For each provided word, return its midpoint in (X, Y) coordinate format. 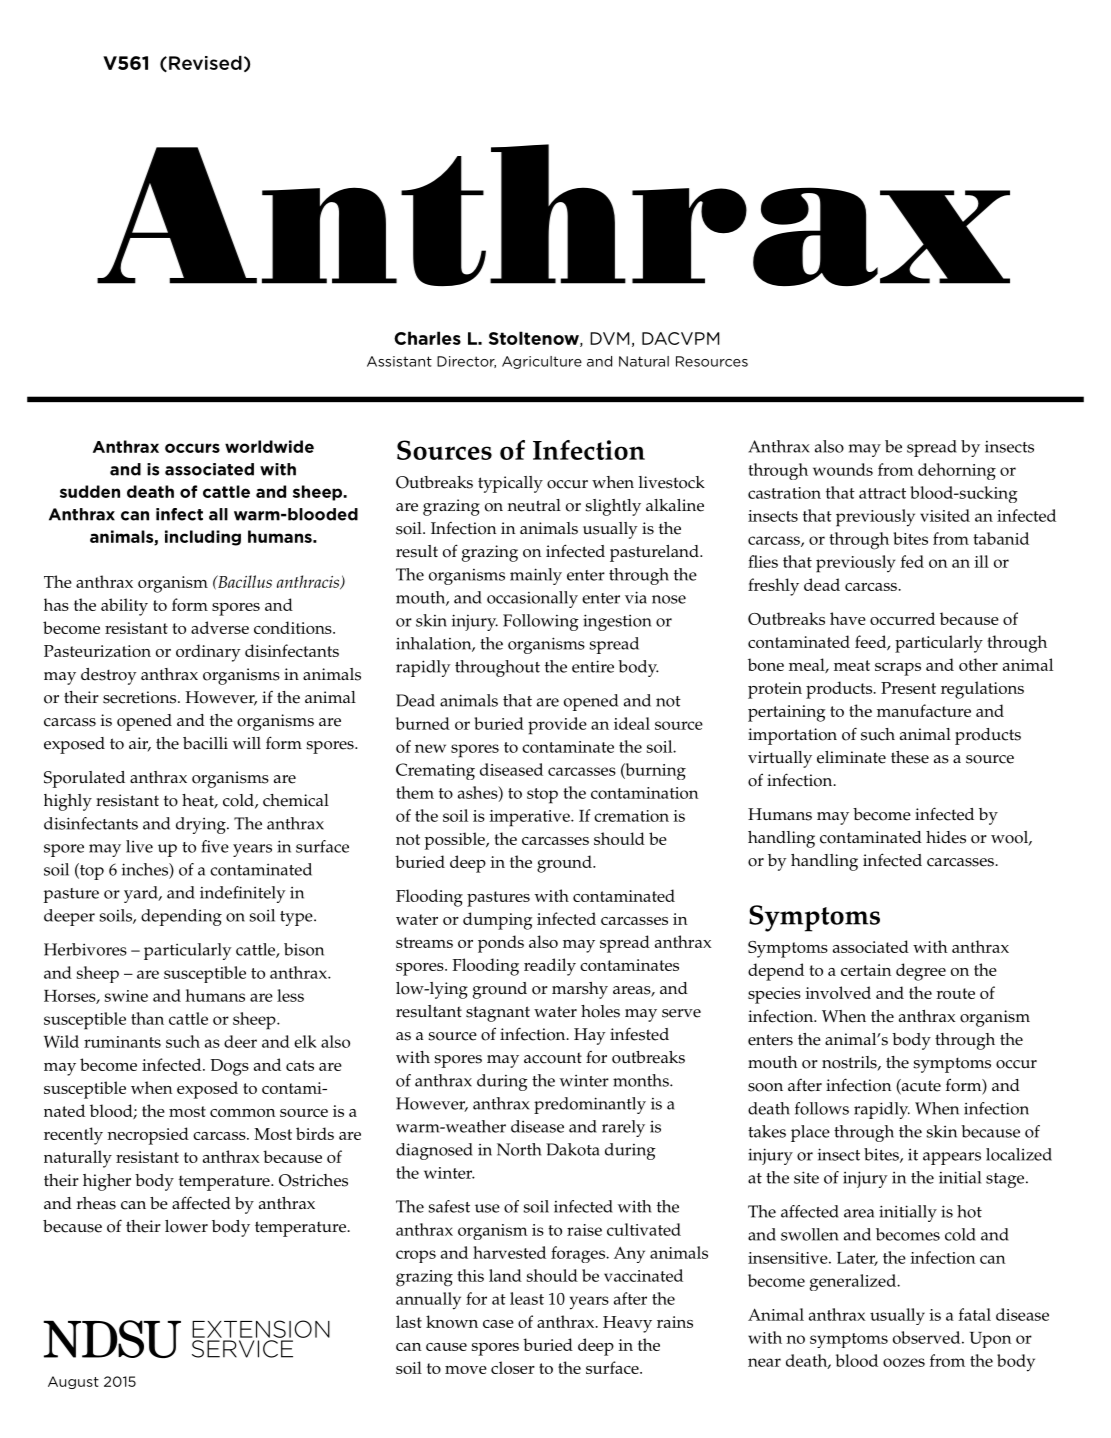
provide (557, 726)
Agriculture (542, 362)
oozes (904, 1362)
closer (513, 1367)
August (73, 1382)
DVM (609, 338)
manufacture (924, 710)
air (140, 744)
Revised (205, 63)
